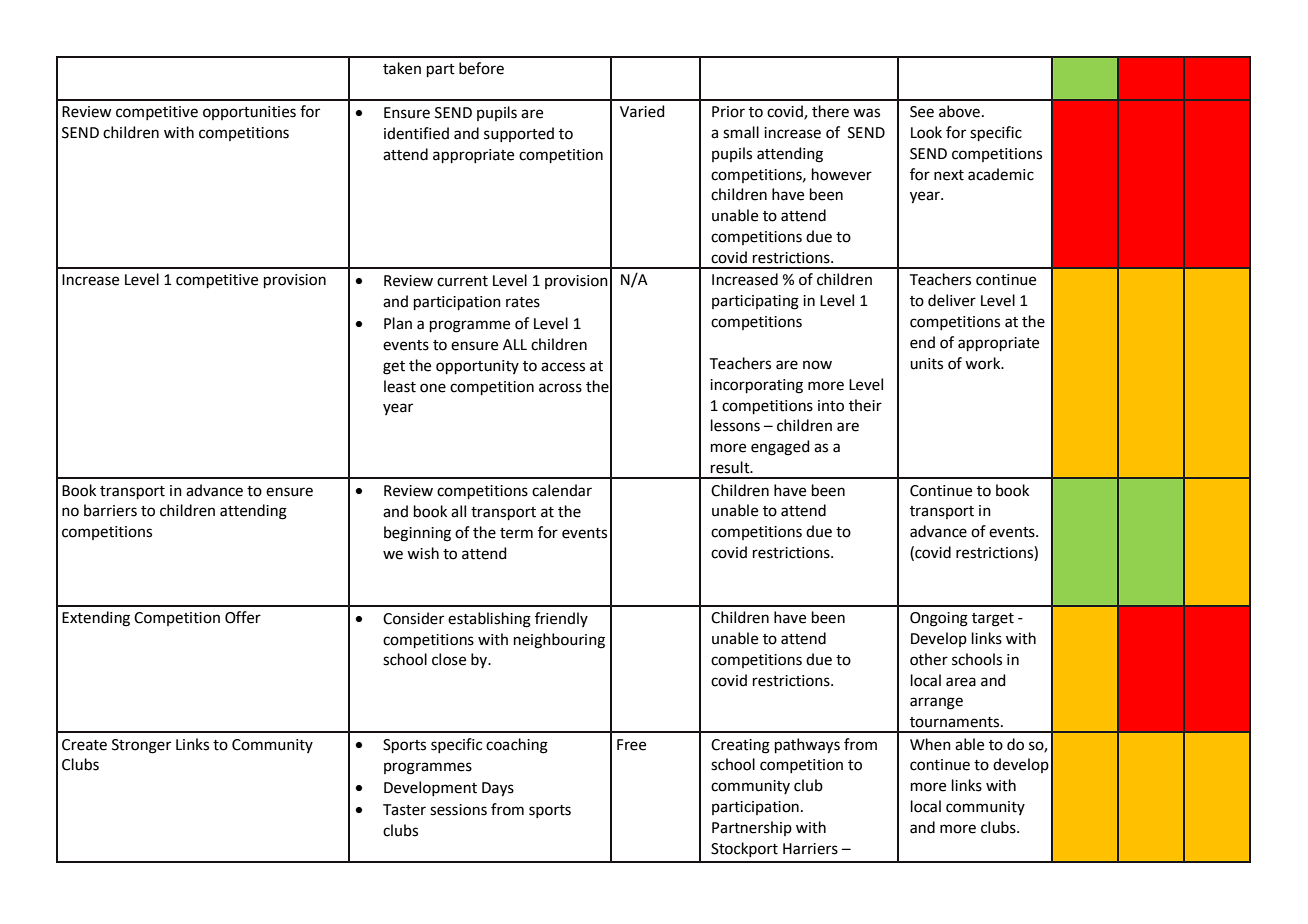 This page has height=924, width=1308. Describe the element at coordinates (744, 849) in the page. I see `Stockport` at that location.
